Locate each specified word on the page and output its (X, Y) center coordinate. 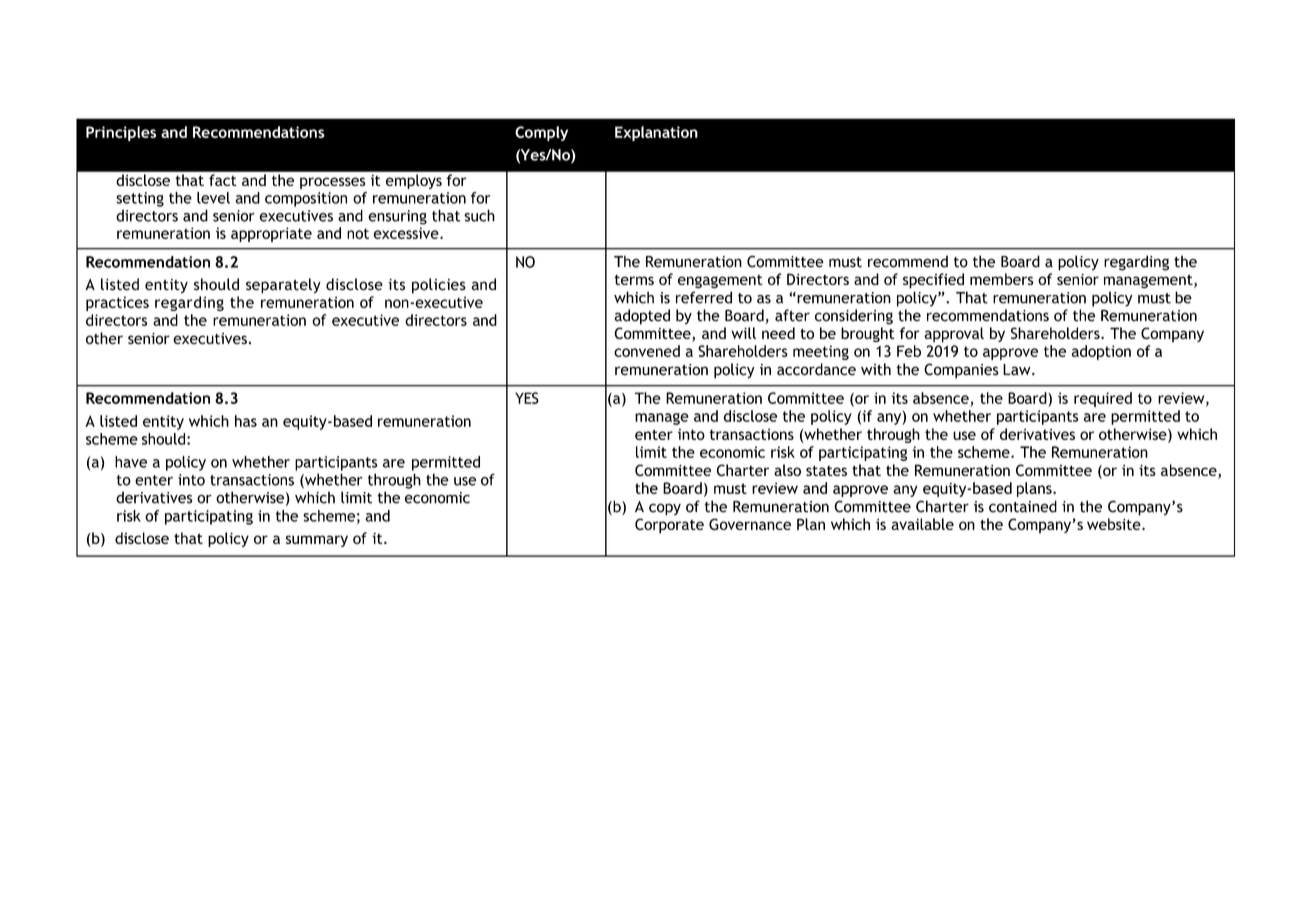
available (922, 524)
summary (317, 541)
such (479, 215)
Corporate (669, 526)
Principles (121, 133)
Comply (541, 133)
